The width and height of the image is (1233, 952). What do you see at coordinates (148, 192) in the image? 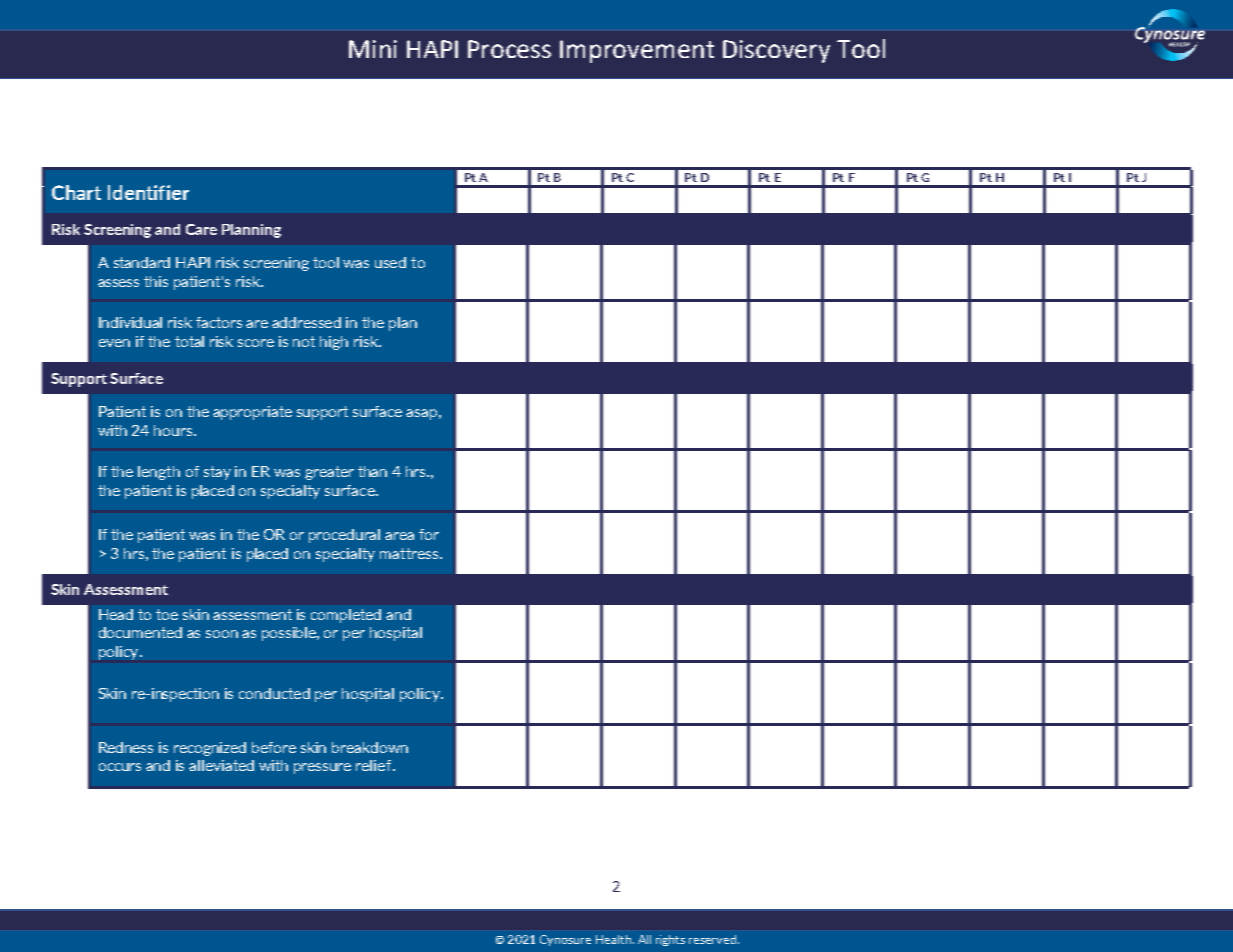
I see `Identifier` at bounding box center [148, 192].
